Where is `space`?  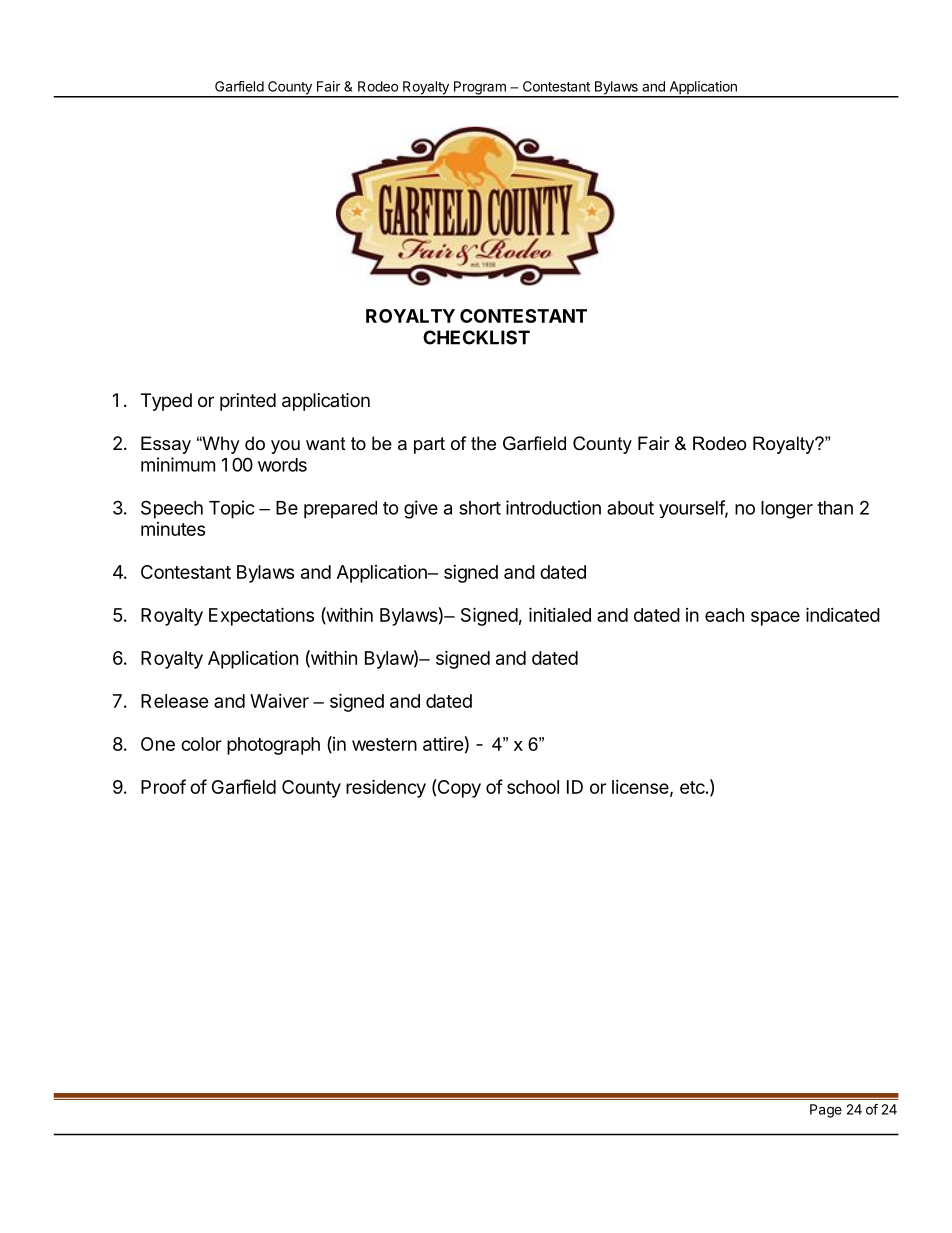
space is located at coordinates (775, 618).
